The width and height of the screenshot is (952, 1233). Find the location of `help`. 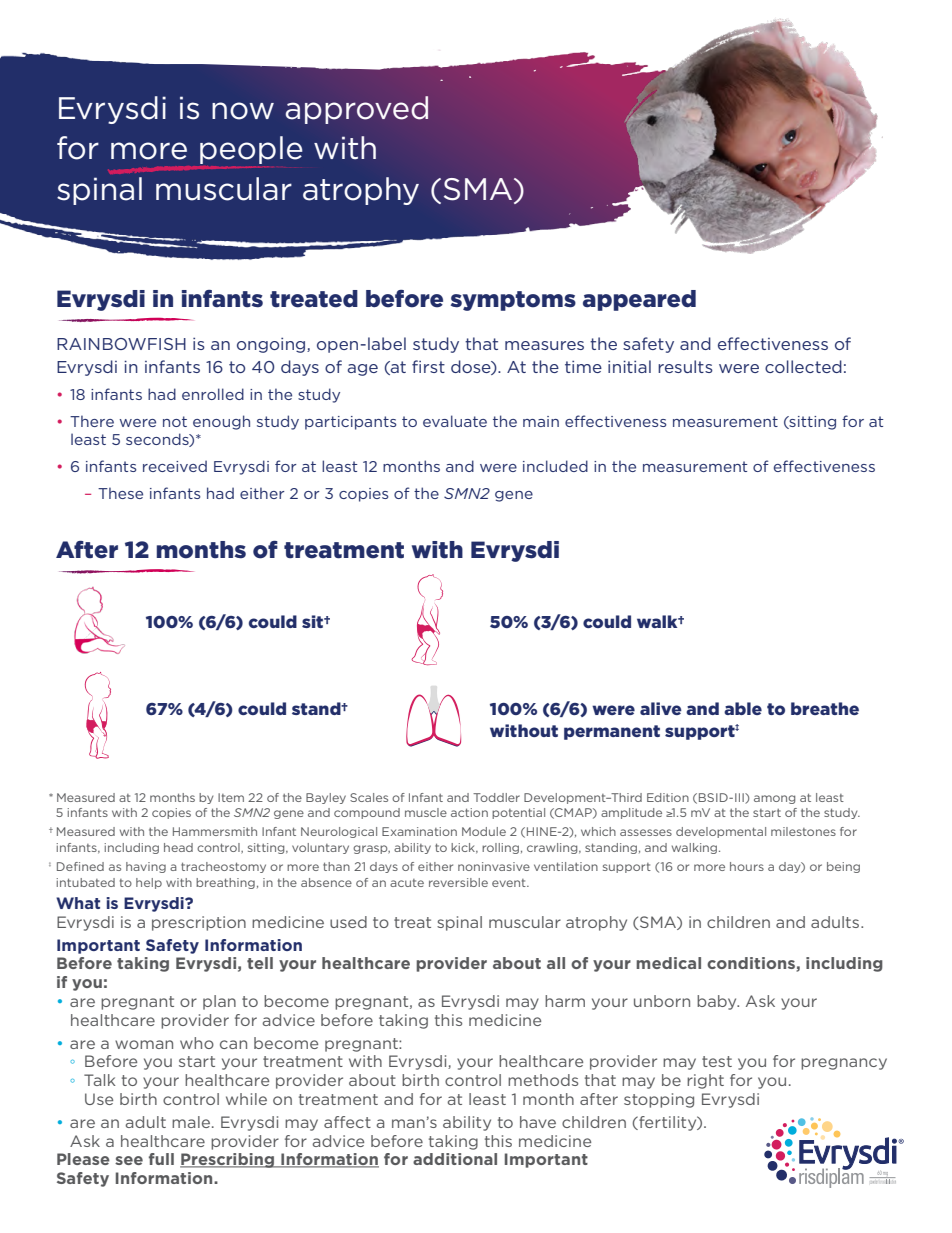

help is located at coordinates (149, 883).
